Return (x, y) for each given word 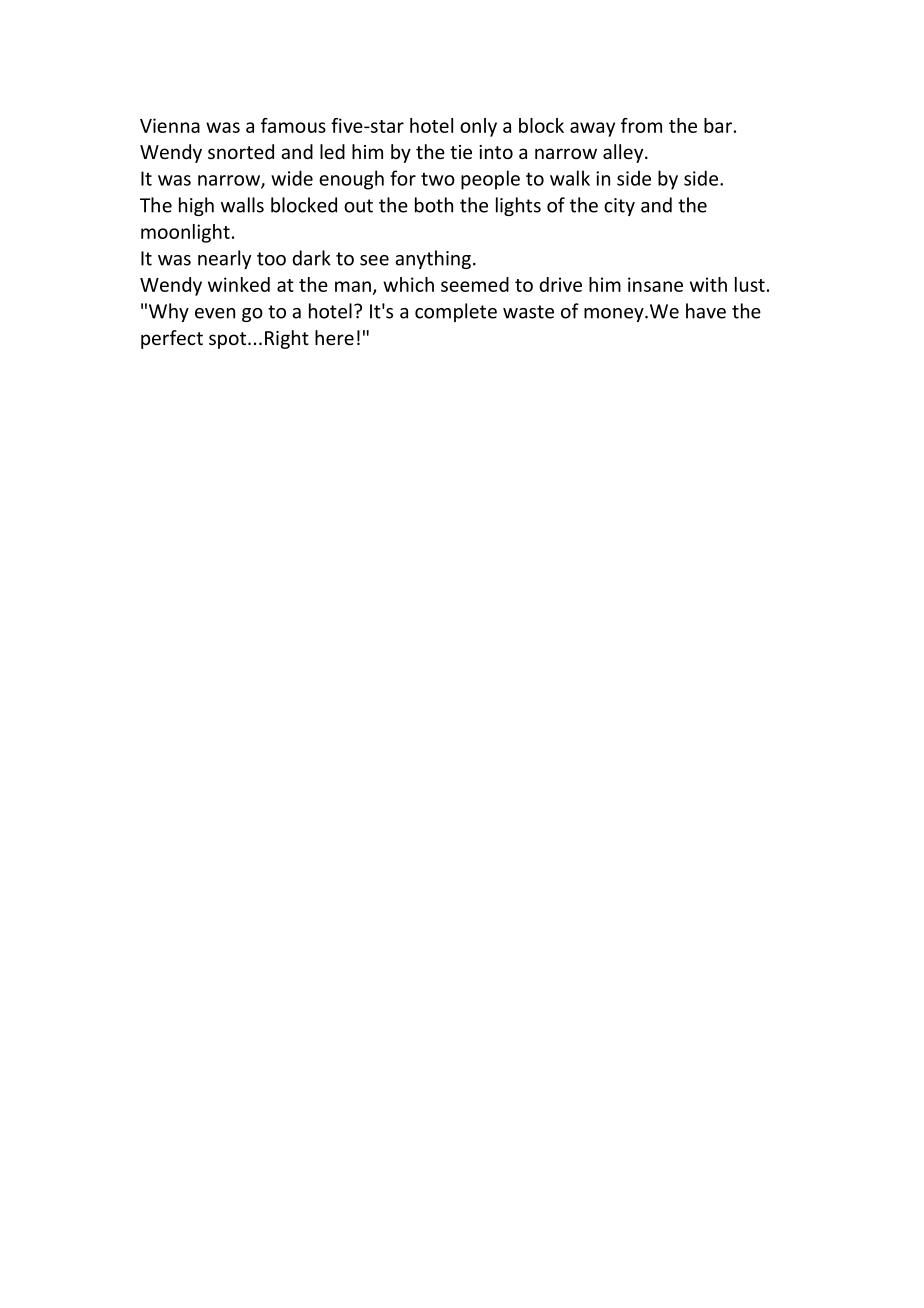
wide (292, 178)
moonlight (185, 233)
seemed (475, 284)
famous (293, 125)
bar (718, 125)
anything (433, 259)
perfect (172, 339)
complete (456, 312)
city (619, 207)
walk (570, 178)
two (438, 179)
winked (239, 284)
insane (655, 284)
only (478, 127)
